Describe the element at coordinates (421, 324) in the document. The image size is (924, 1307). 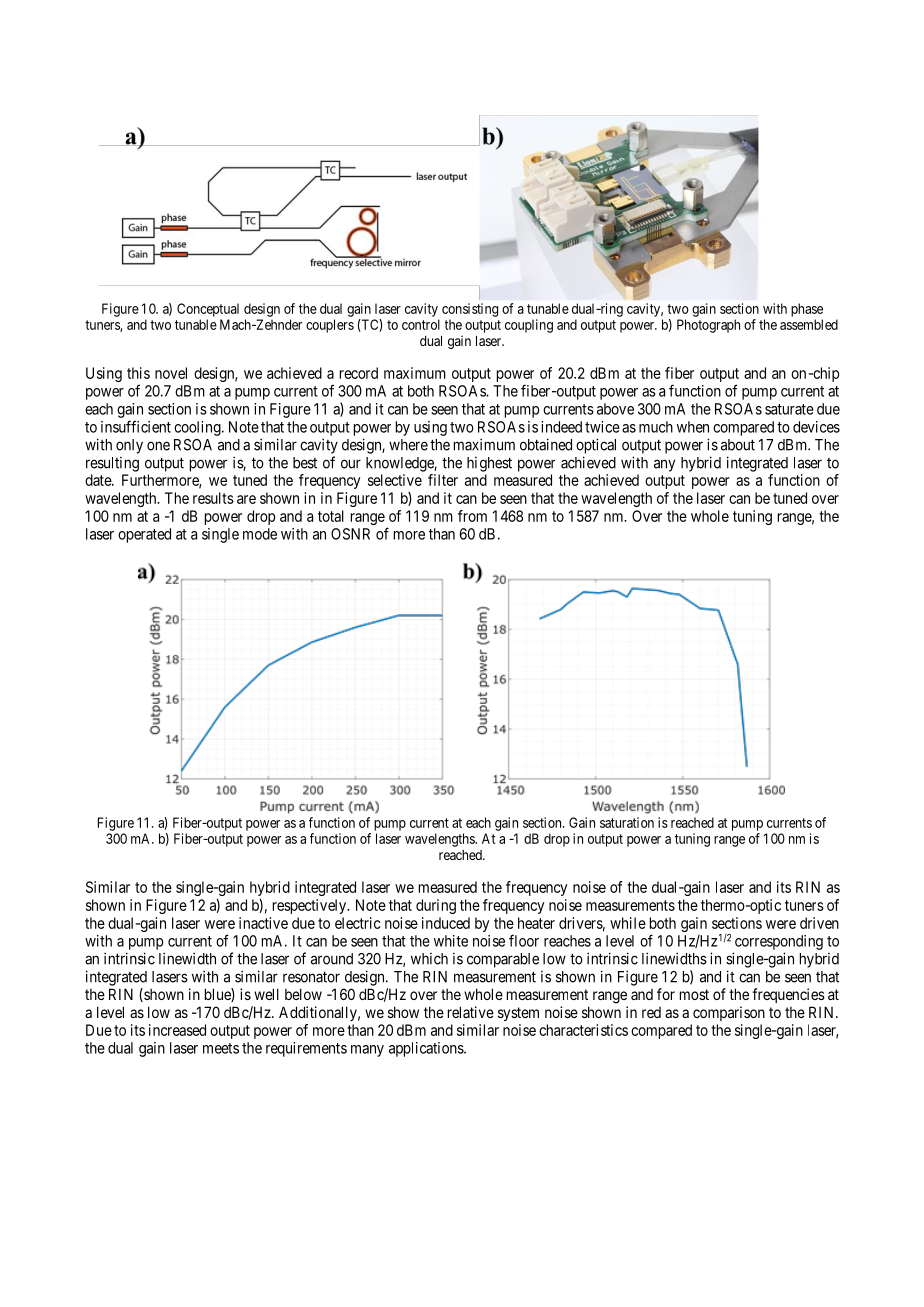
I see `control` at that location.
